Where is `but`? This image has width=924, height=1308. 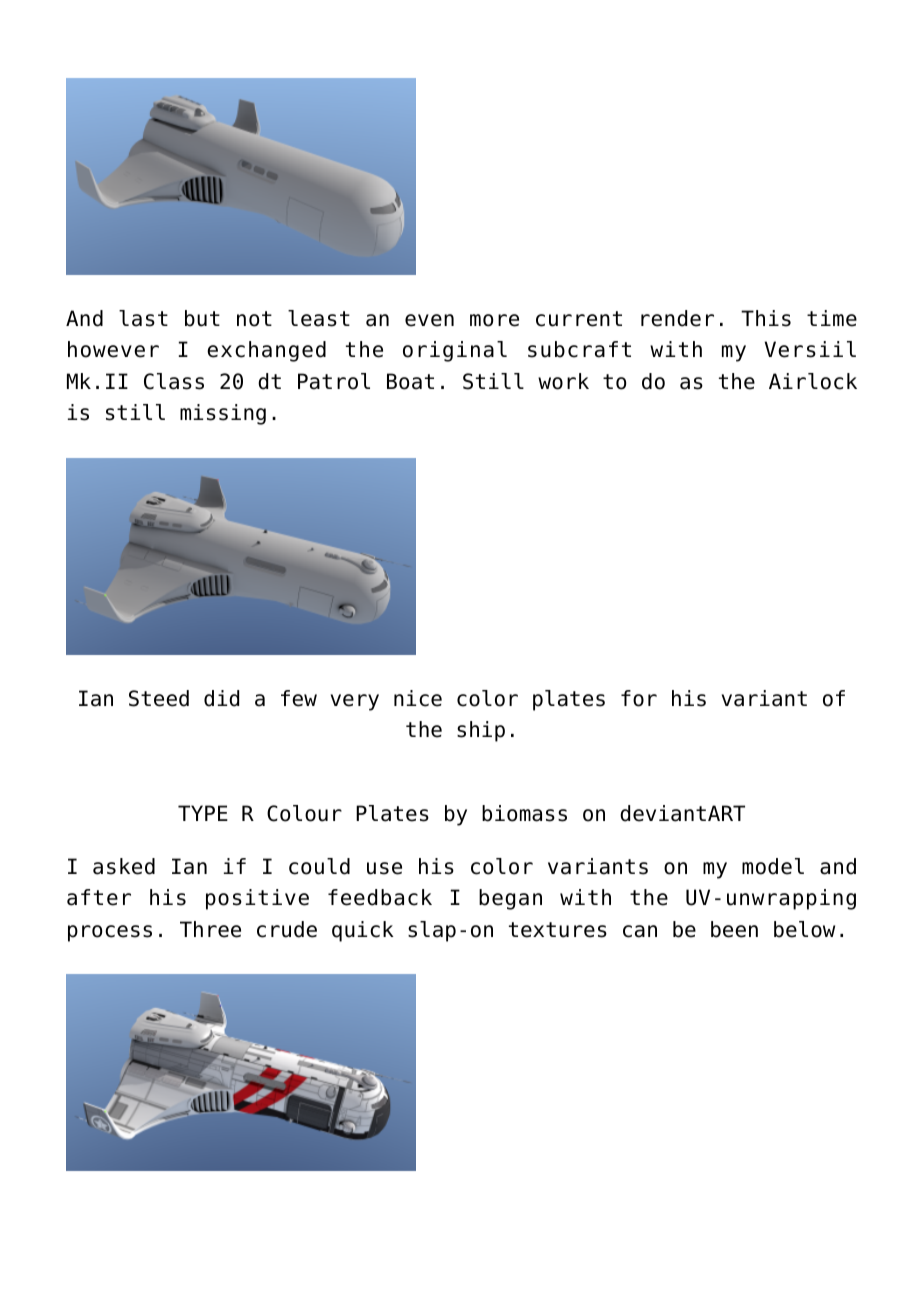
but is located at coordinates (202, 318).
